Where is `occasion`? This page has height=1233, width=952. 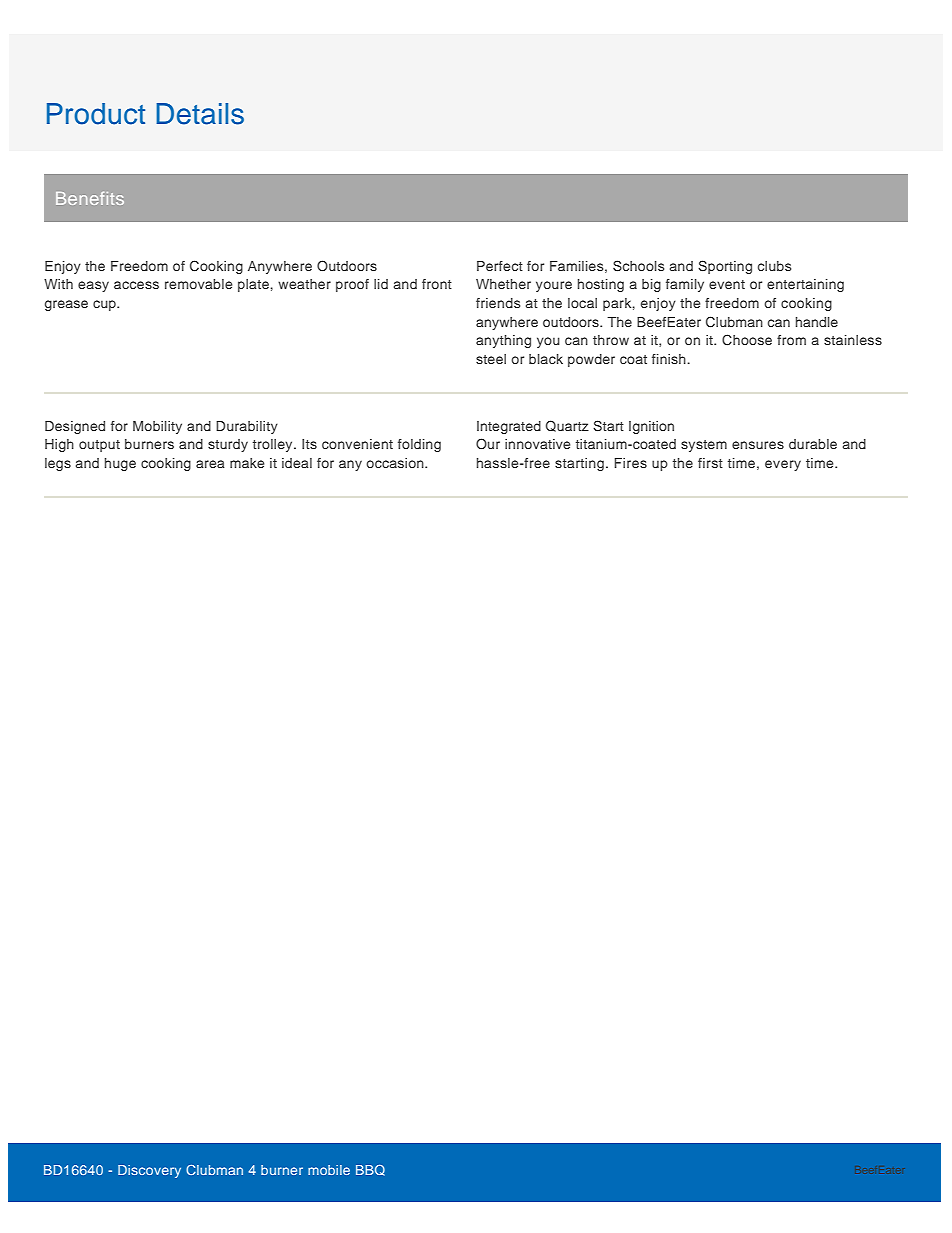
occasion is located at coordinates (396, 463).
